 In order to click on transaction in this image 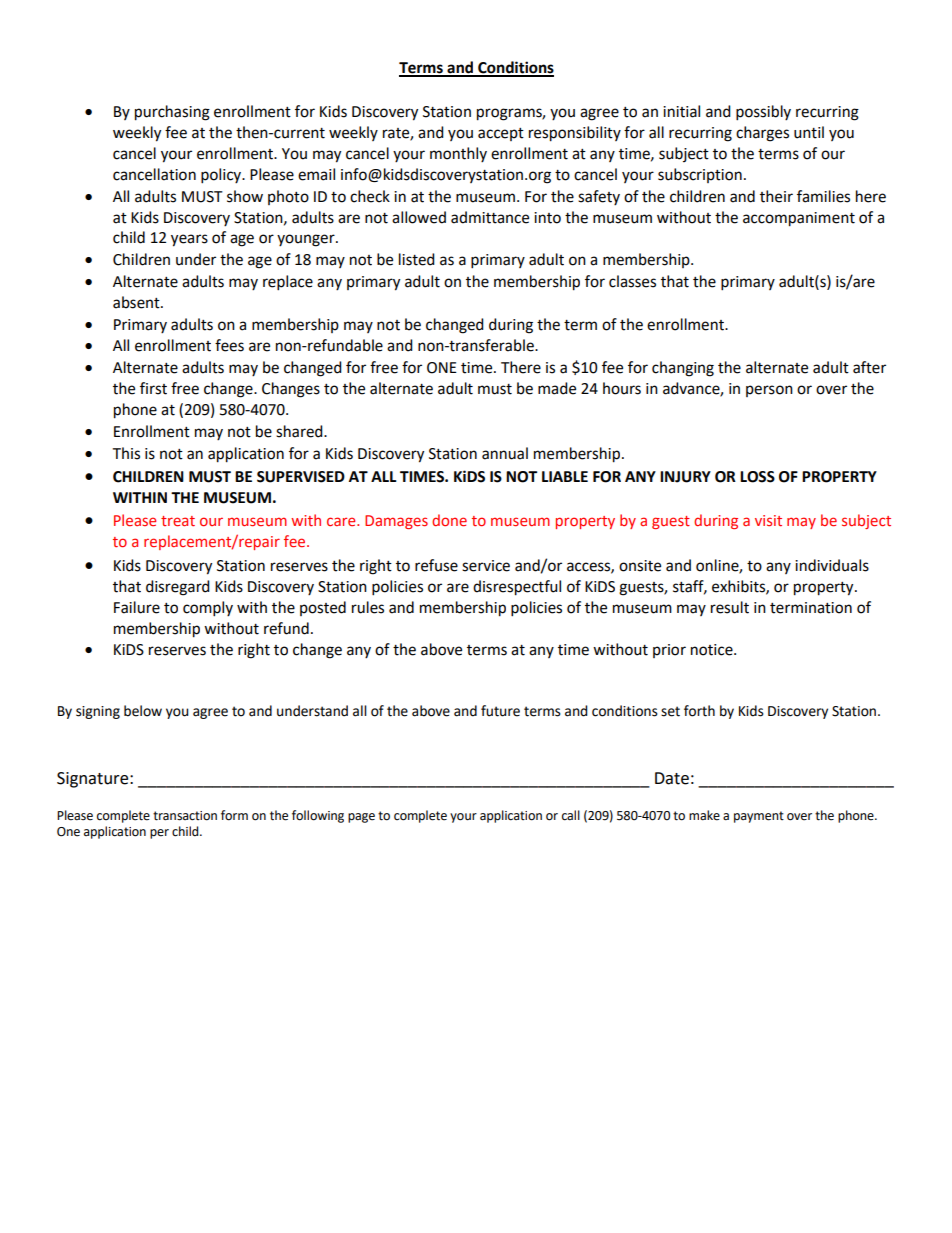, I will do `click(185, 816)`.
